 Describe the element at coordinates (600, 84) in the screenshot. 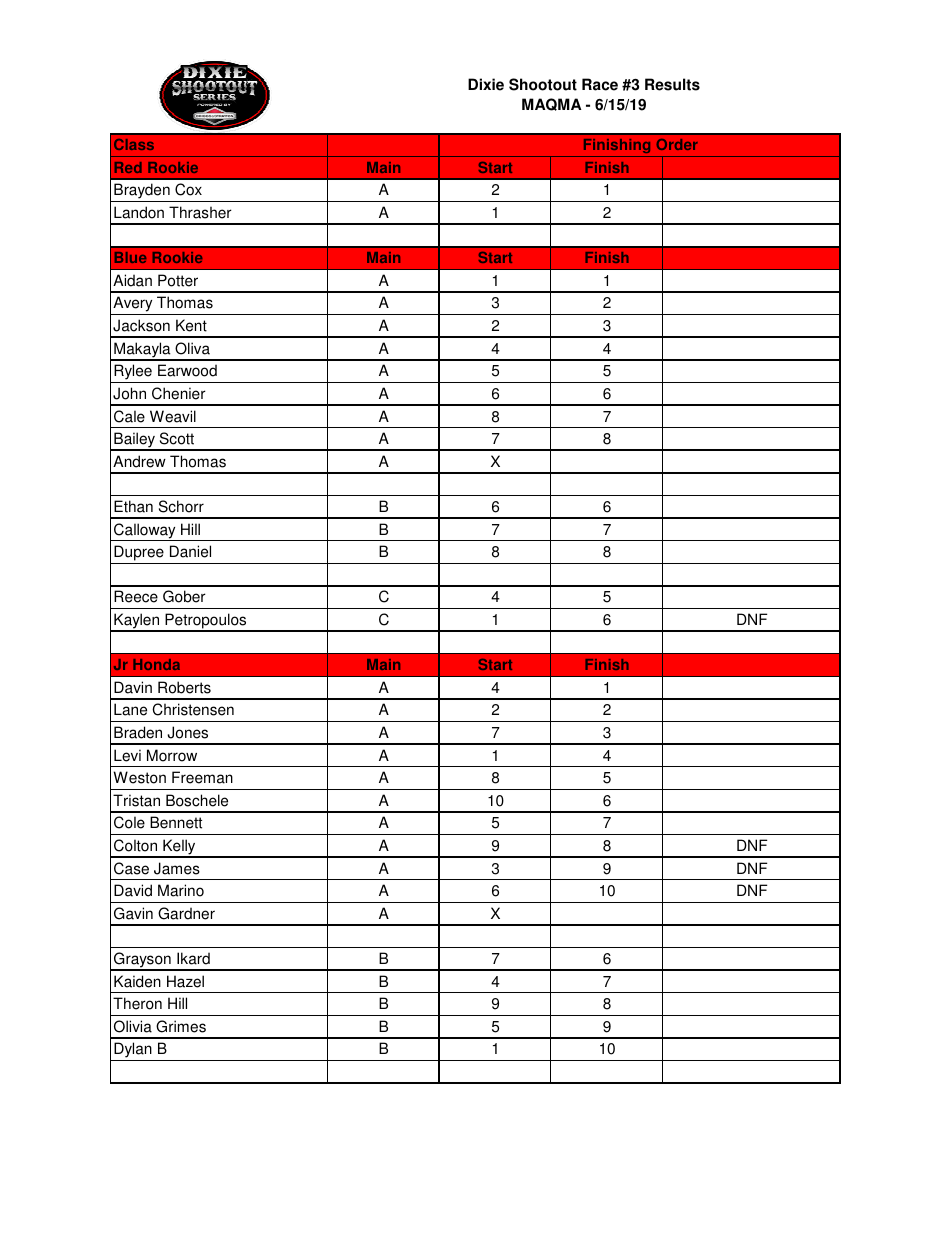

I see `Race` at that location.
